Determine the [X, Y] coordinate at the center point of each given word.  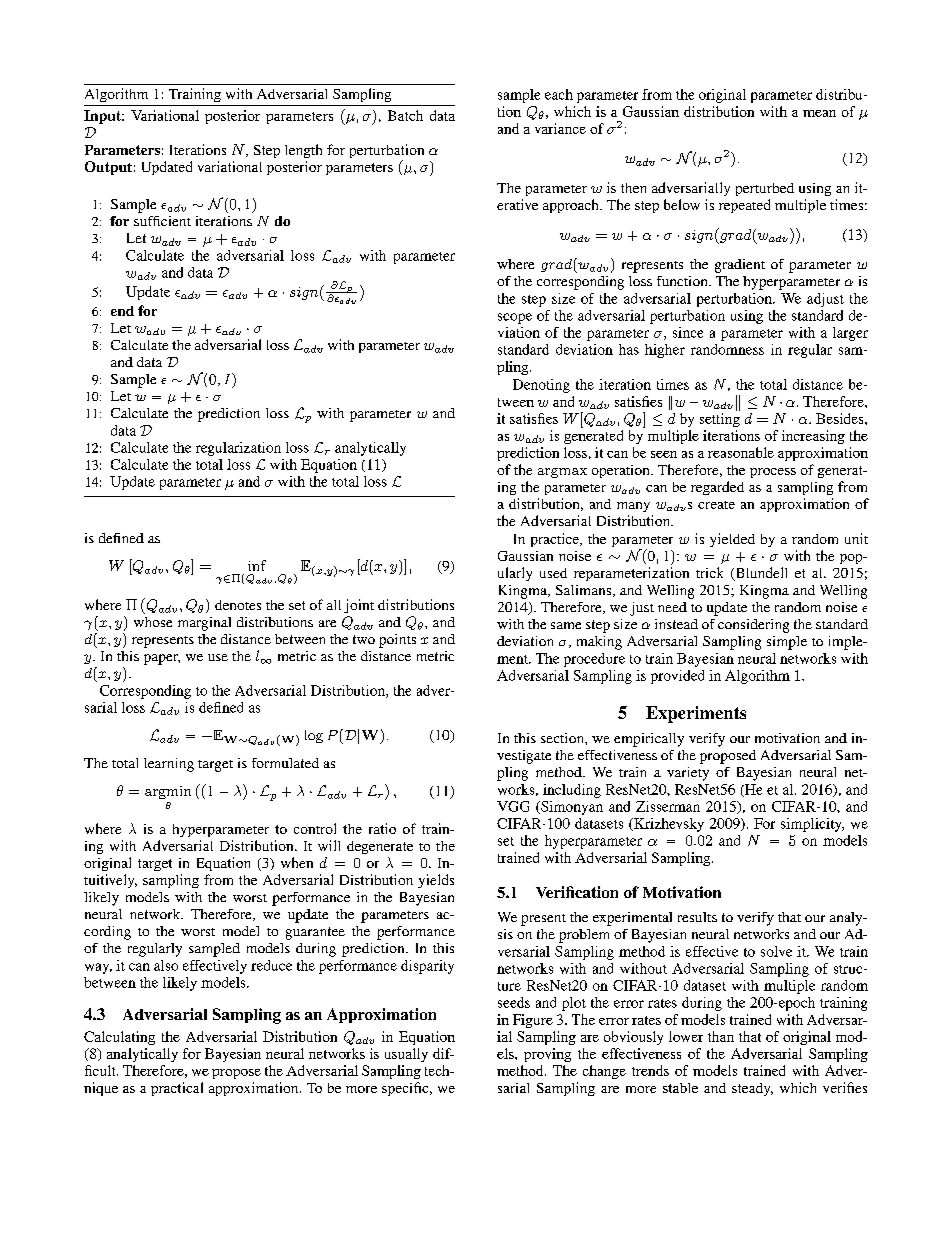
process [773, 473]
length [303, 151]
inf [257, 565]
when [297, 862]
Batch [405, 115]
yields [436, 881]
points [397, 641]
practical [177, 1089]
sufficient [162, 221]
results [697, 917]
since [688, 332]
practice [556, 540]
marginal [204, 624]
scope [515, 318]
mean [819, 113]
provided [677, 677]
